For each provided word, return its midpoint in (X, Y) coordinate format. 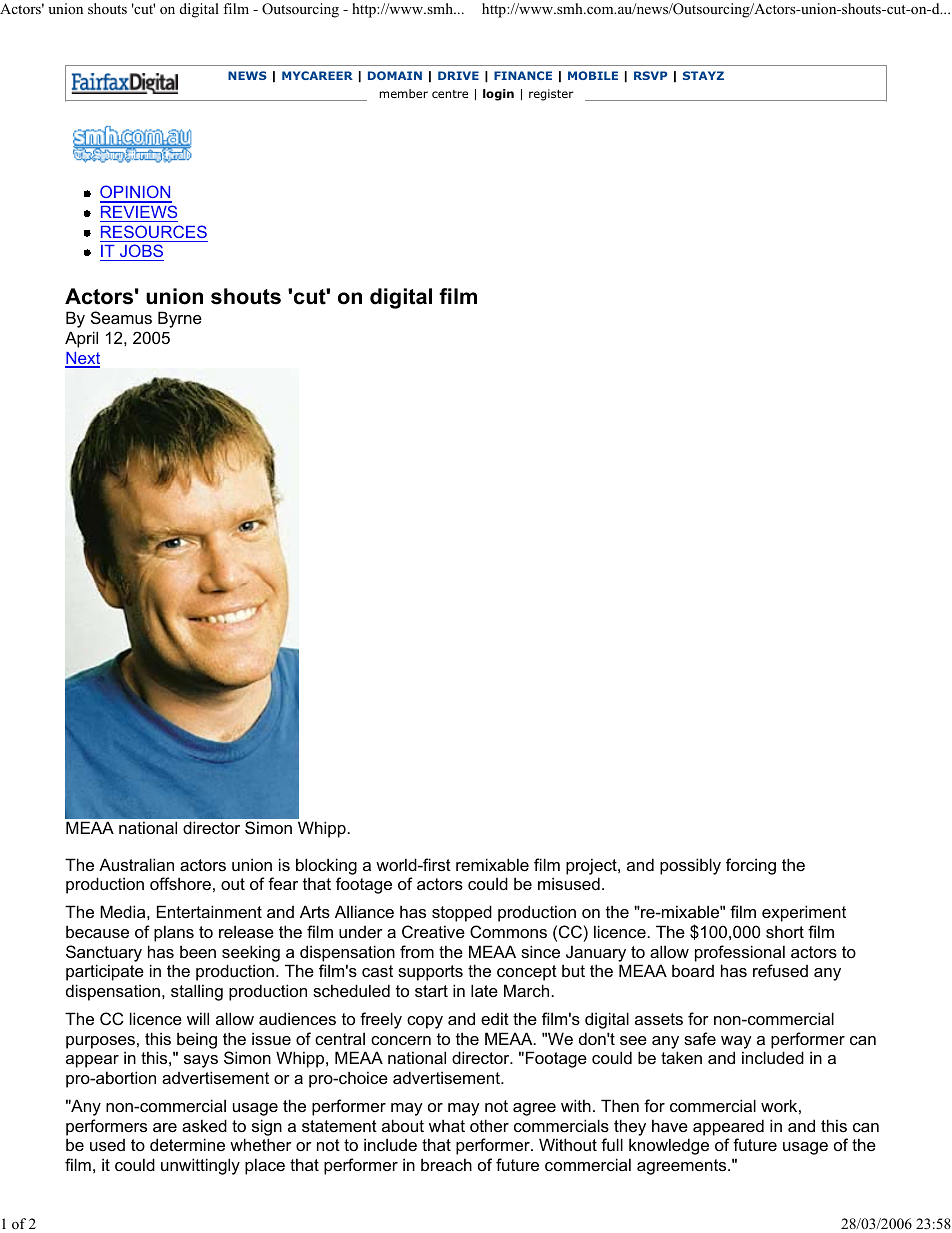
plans (174, 933)
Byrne (180, 319)
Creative (433, 931)
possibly (690, 866)
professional (740, 953)
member (403, 93)
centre (450, 94)
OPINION (136, 193)
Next (82, 359)
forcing (751, 866)
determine (187, 1144)
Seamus (121, 317)
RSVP (651, 75)
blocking (326, 866)
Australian (136, 864)
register (551, 95)
